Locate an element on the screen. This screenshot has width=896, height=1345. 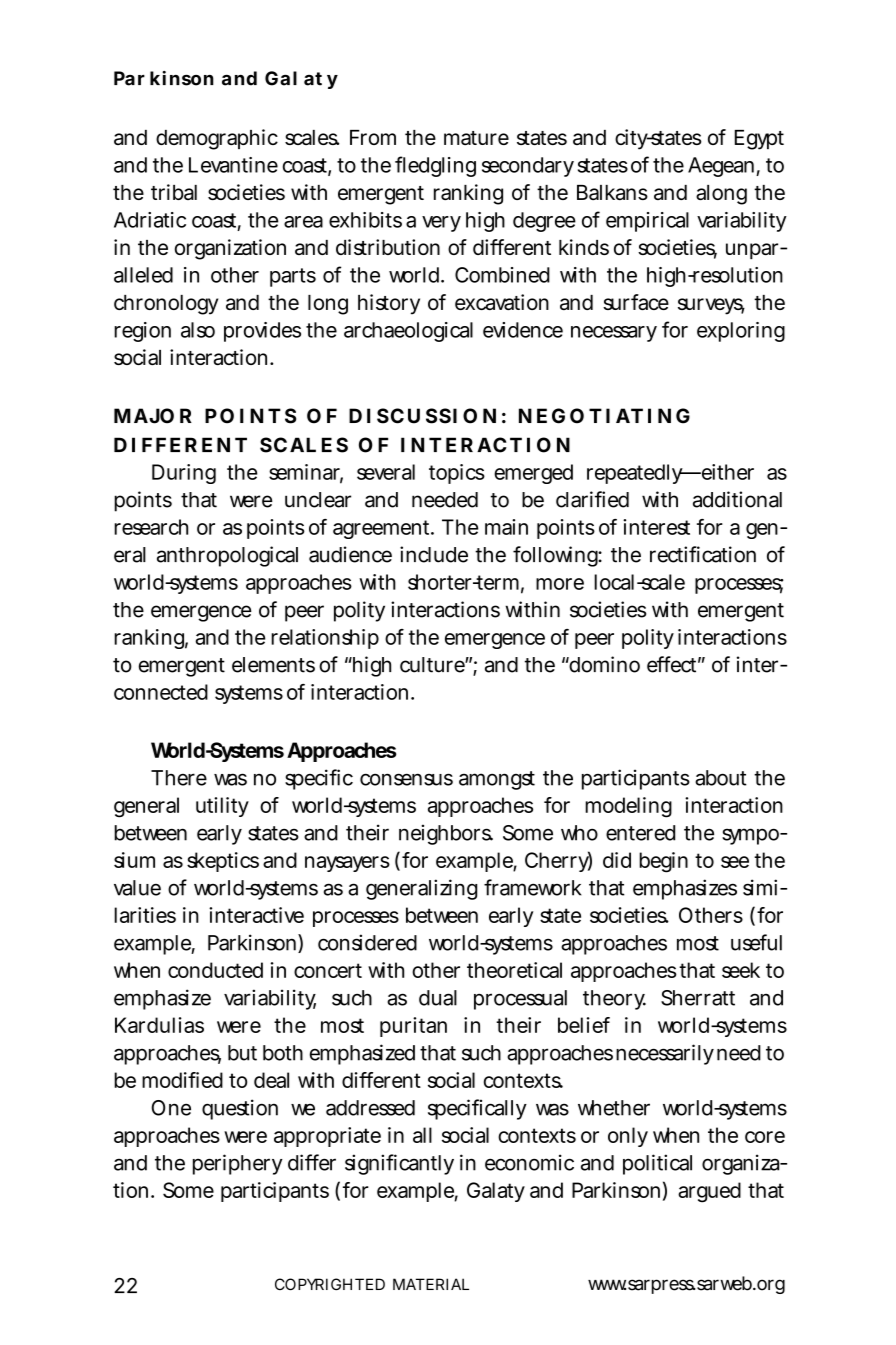
periphery is located at coordinates (238, 1164).
